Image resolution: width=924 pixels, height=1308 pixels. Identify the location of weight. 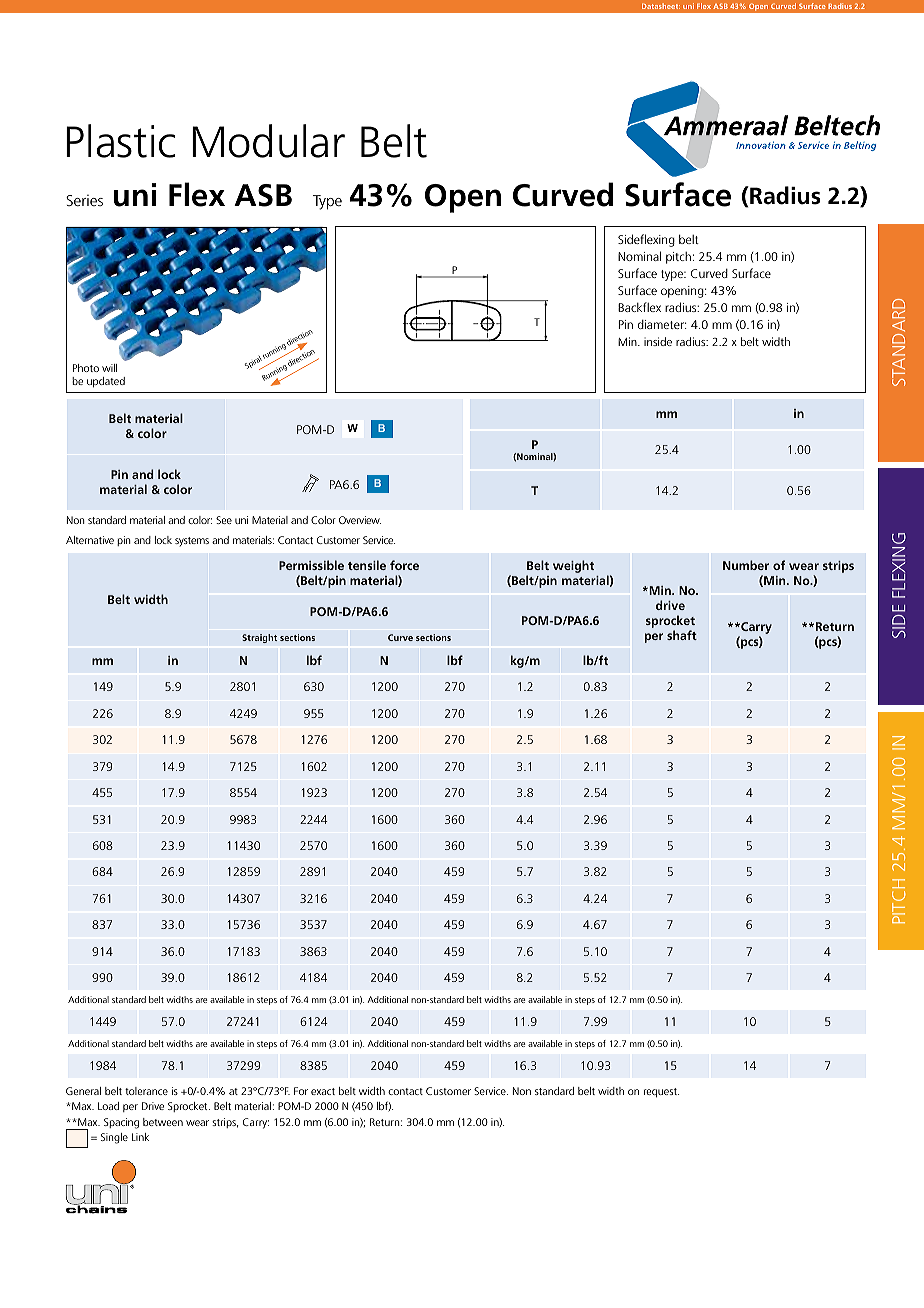
(573, 566).
